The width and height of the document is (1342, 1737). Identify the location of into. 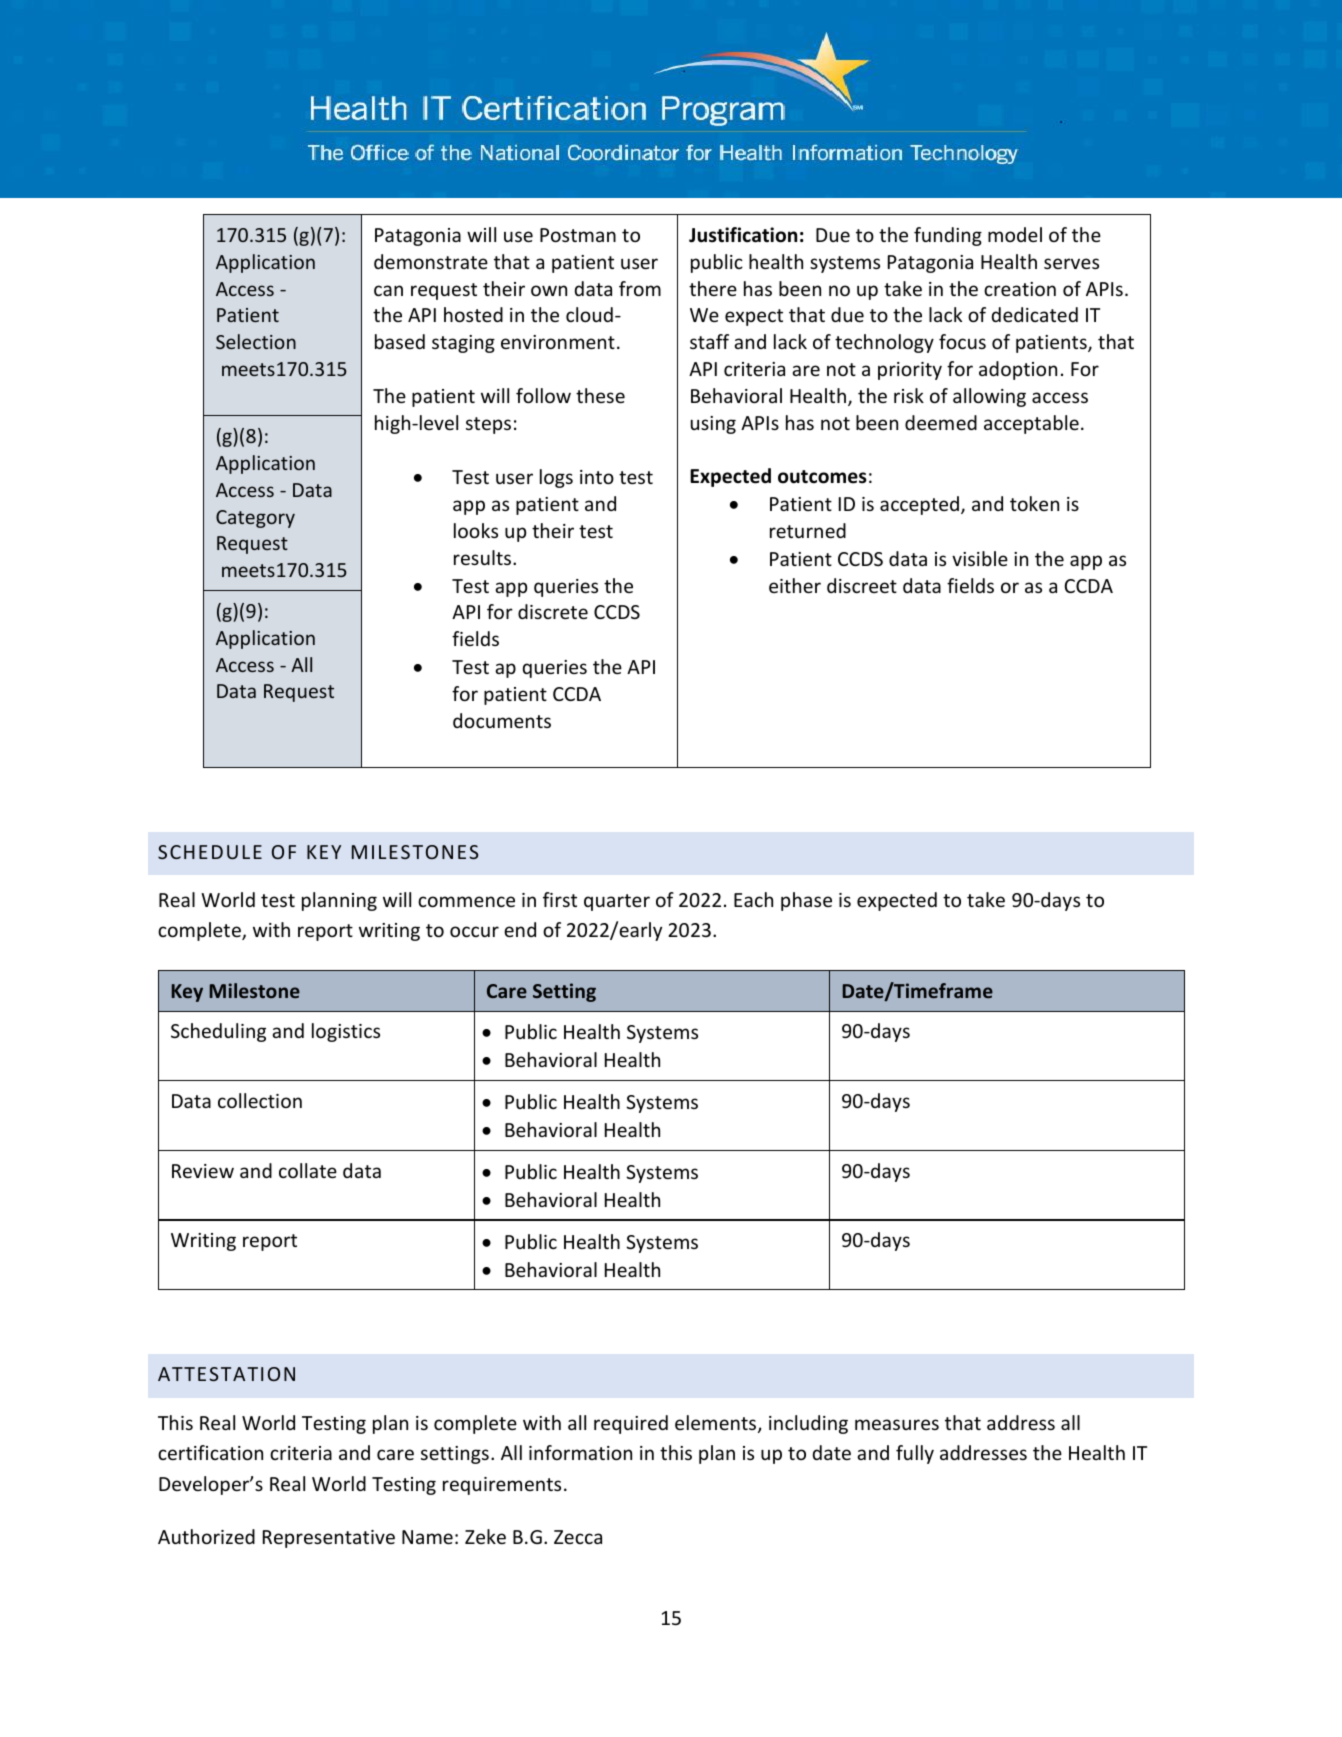
(597, 477).
